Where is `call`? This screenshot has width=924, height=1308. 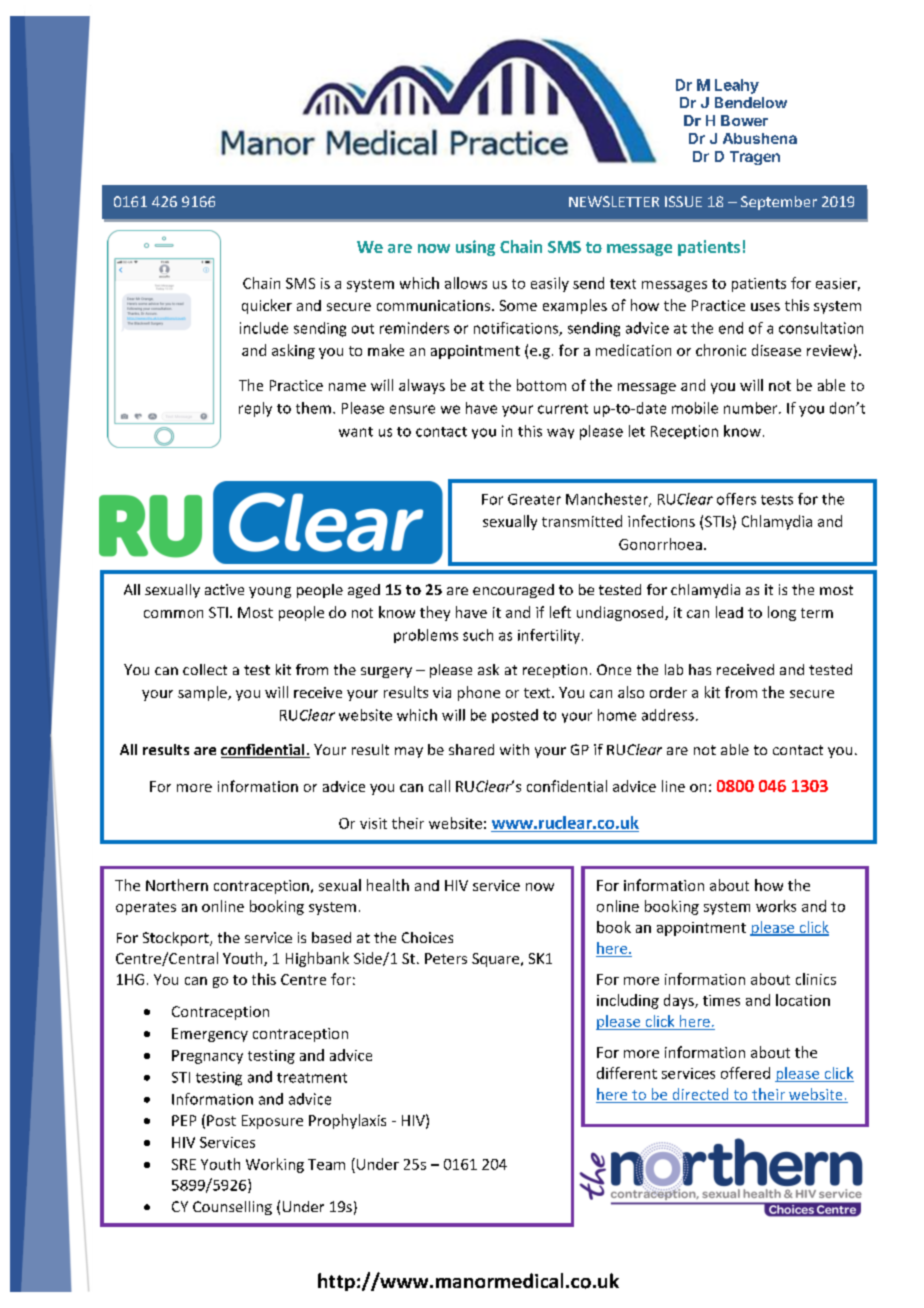 call is located at coordinates (439, 786).
